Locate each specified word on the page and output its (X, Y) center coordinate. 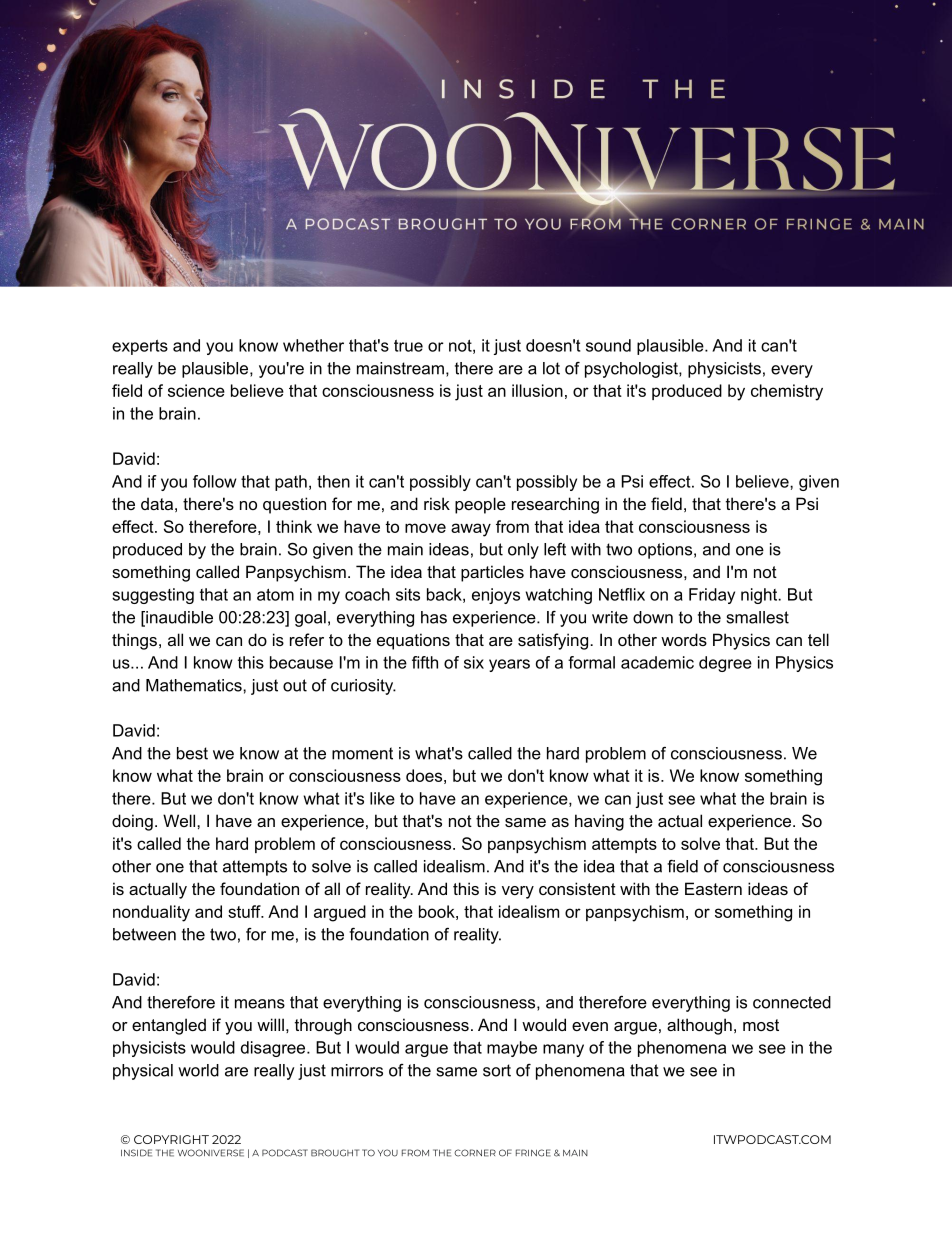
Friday (712, 596)
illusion (537, 390)
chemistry (787, 392)
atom (275, 594)
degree (725, 664)
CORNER (475, 1153)
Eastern (713, 888)
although (699, 1026)
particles (492, 573)
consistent (577, 888)
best (192, 753)
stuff (245, 911)
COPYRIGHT (171, 1139)
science (196, 390)
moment (362, 753)
